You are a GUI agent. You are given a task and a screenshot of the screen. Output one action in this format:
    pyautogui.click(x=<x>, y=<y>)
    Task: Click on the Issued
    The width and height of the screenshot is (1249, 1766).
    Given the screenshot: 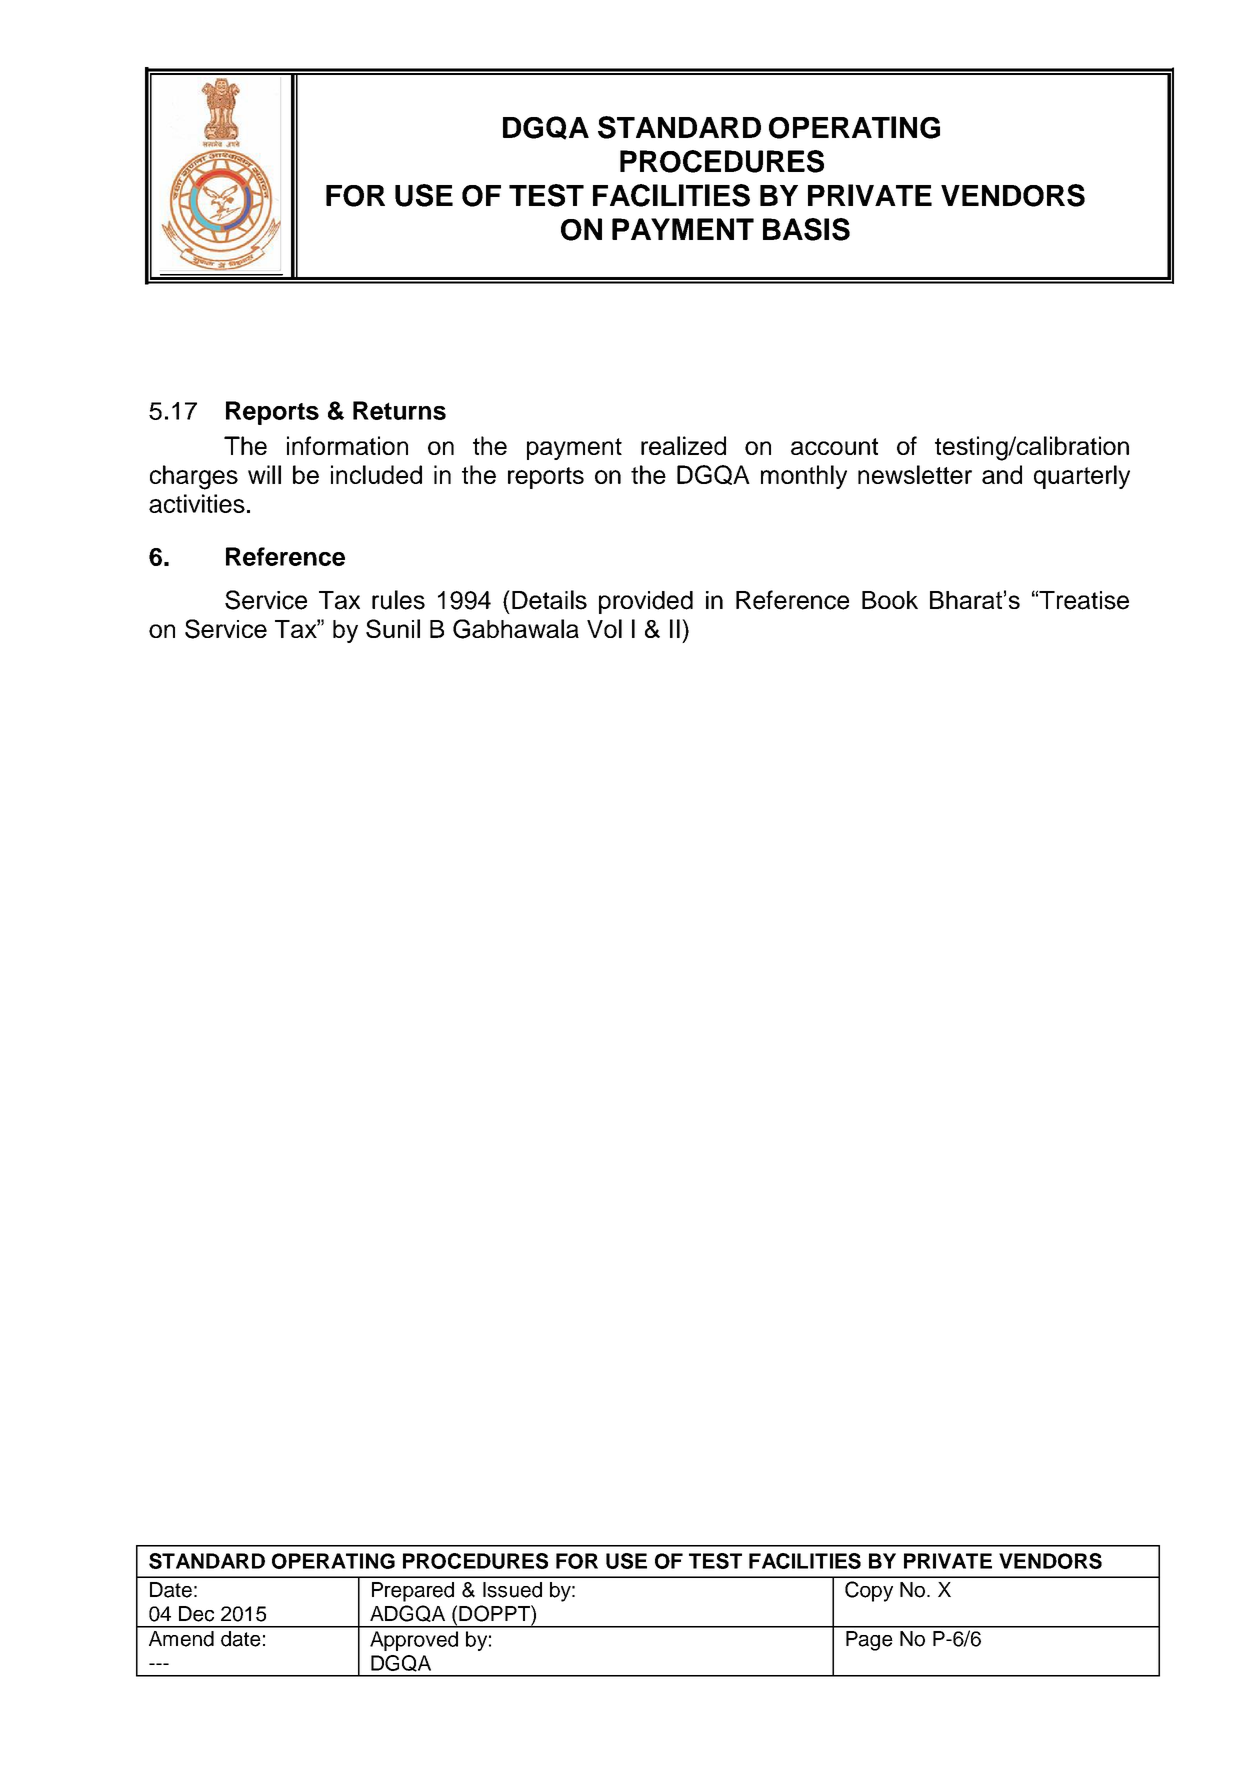 What is the action you would take?
    pyautogui.click(x=512, y=1590)
